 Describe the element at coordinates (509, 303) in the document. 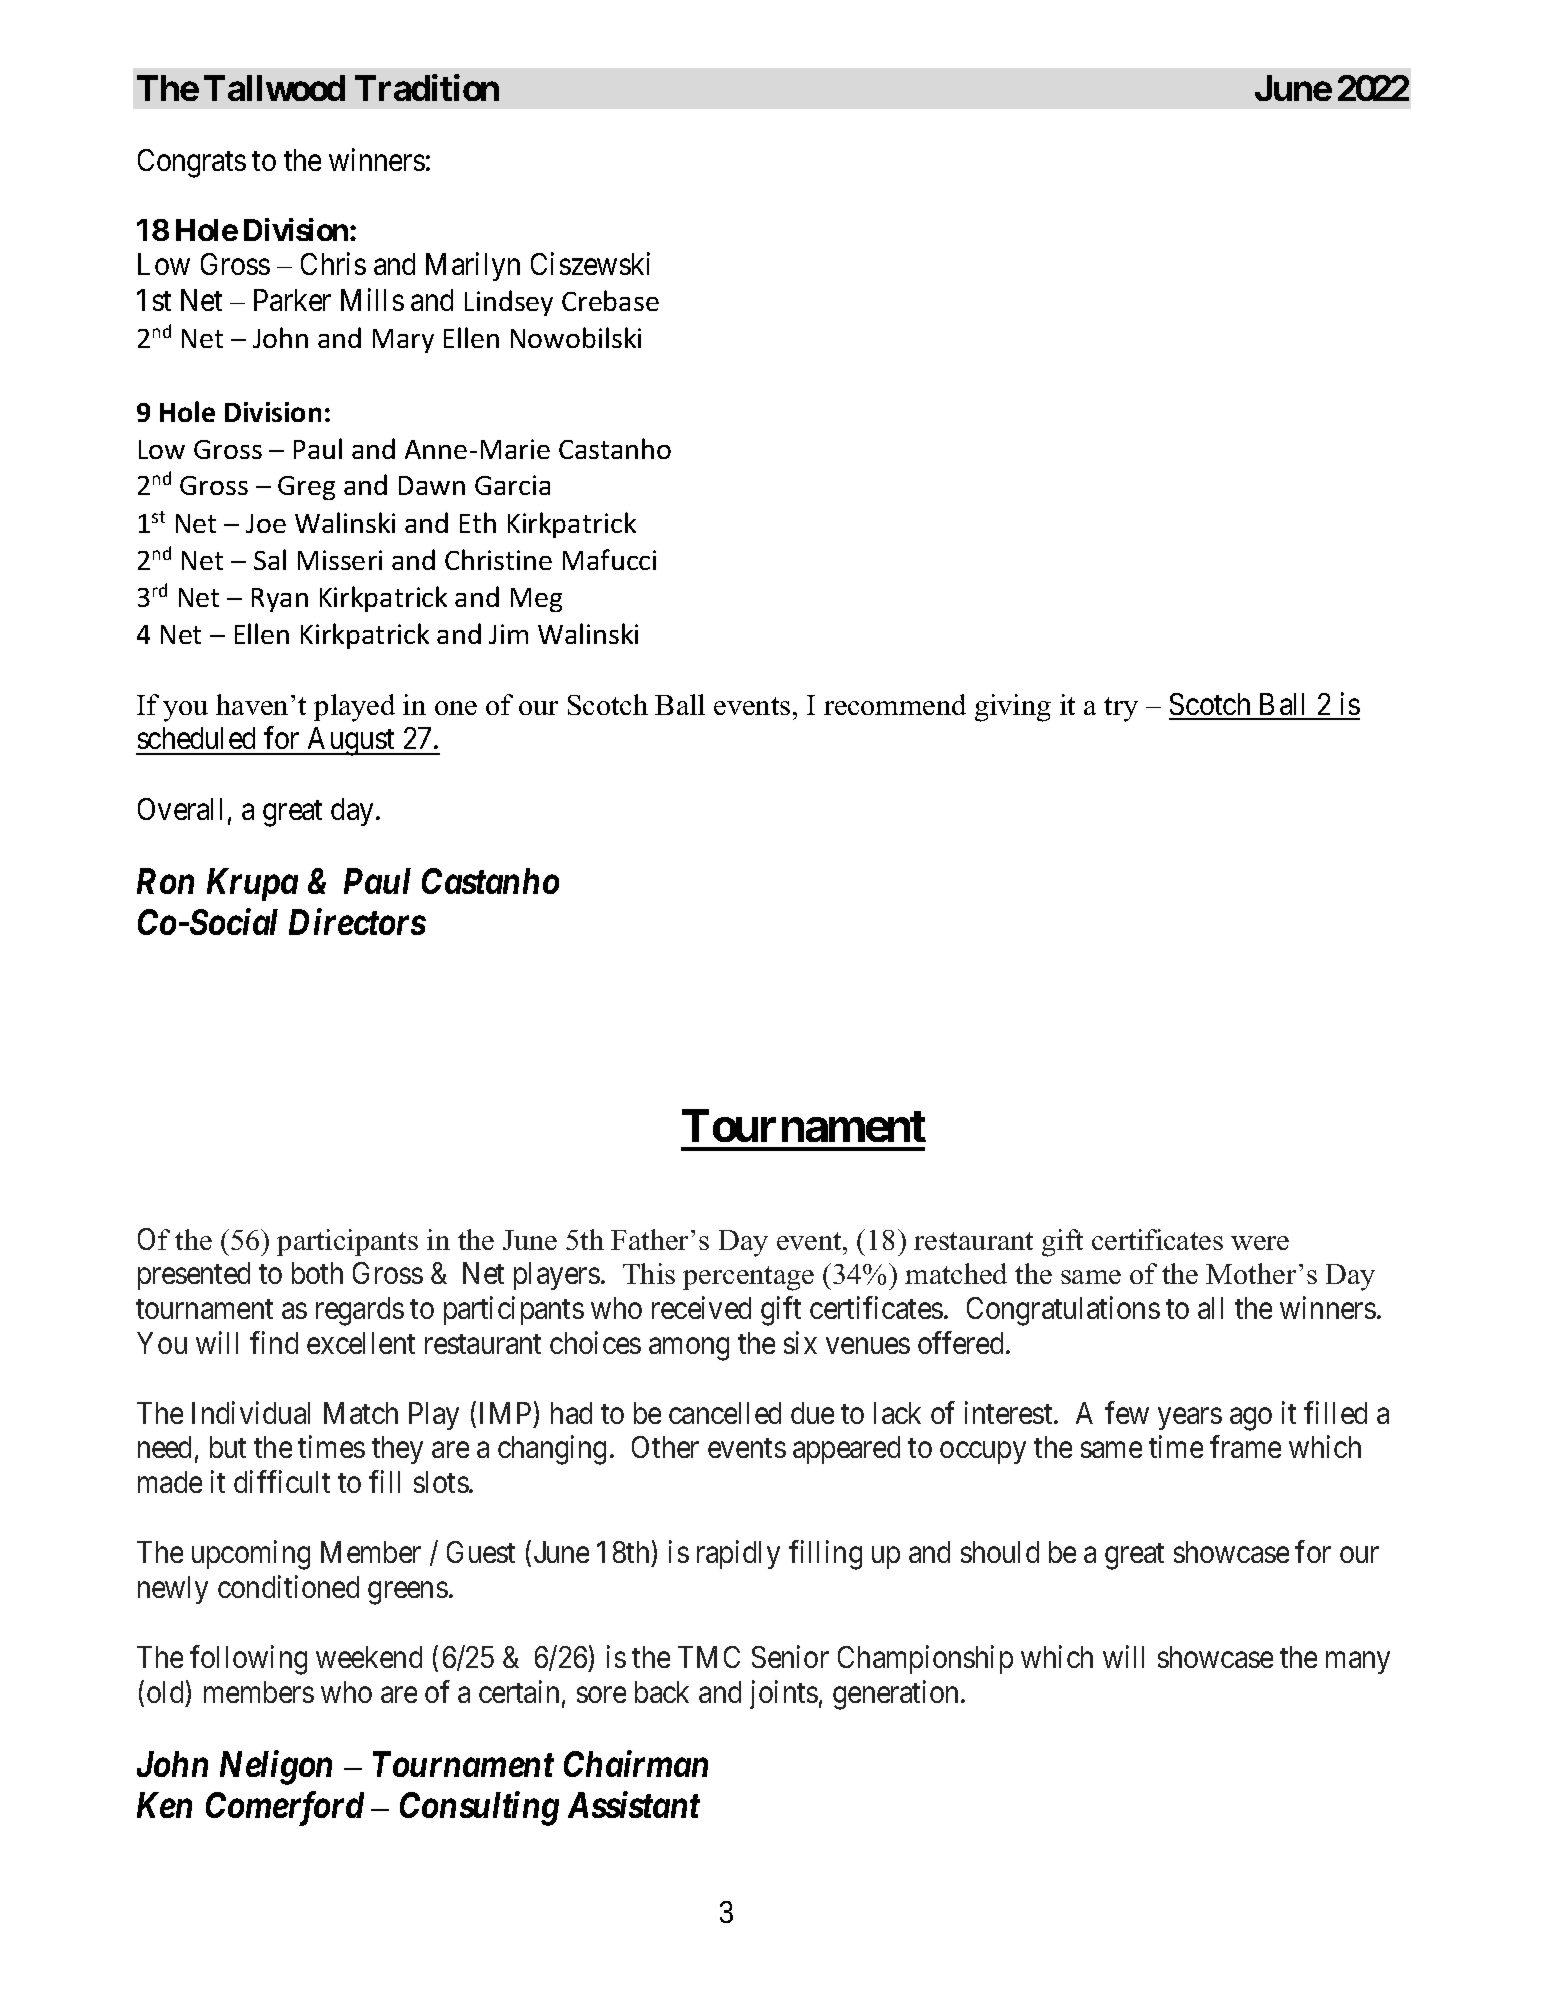

I see `Lindsey` at that location.
